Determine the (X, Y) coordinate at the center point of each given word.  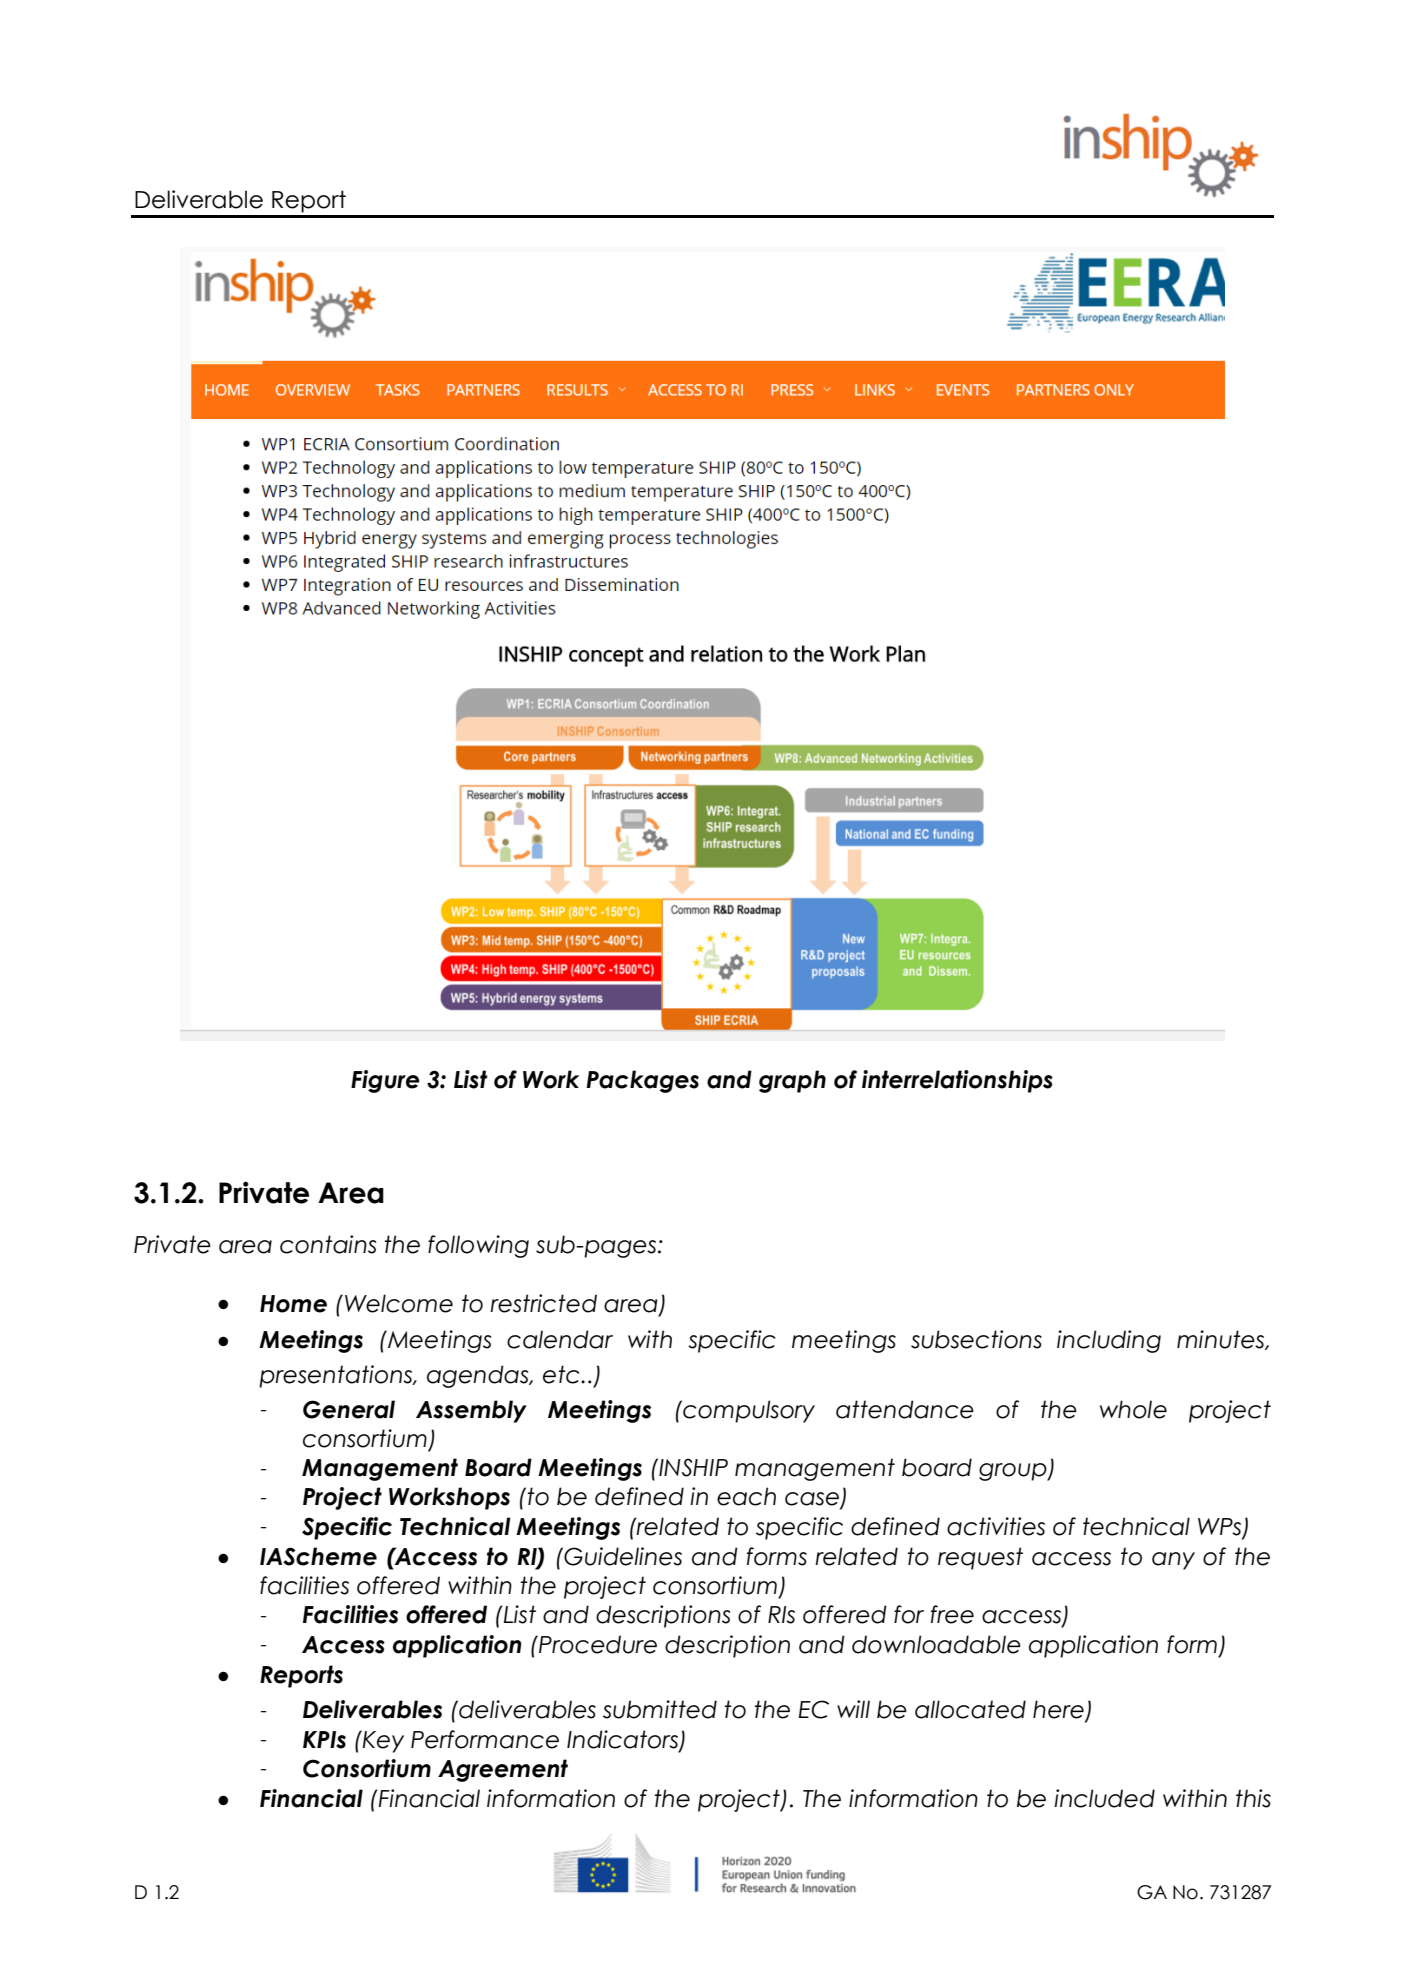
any (1173, 1561)
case (813, 1500)
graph (792, 1081)
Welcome (399, 1303)
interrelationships (957, 1081)
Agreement (503, 1770)
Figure (385, 1081)
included (1104, 1798)
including (1109, 1341)
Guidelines (622, 1556)
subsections (976, 1339)
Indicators (624, 1740)
